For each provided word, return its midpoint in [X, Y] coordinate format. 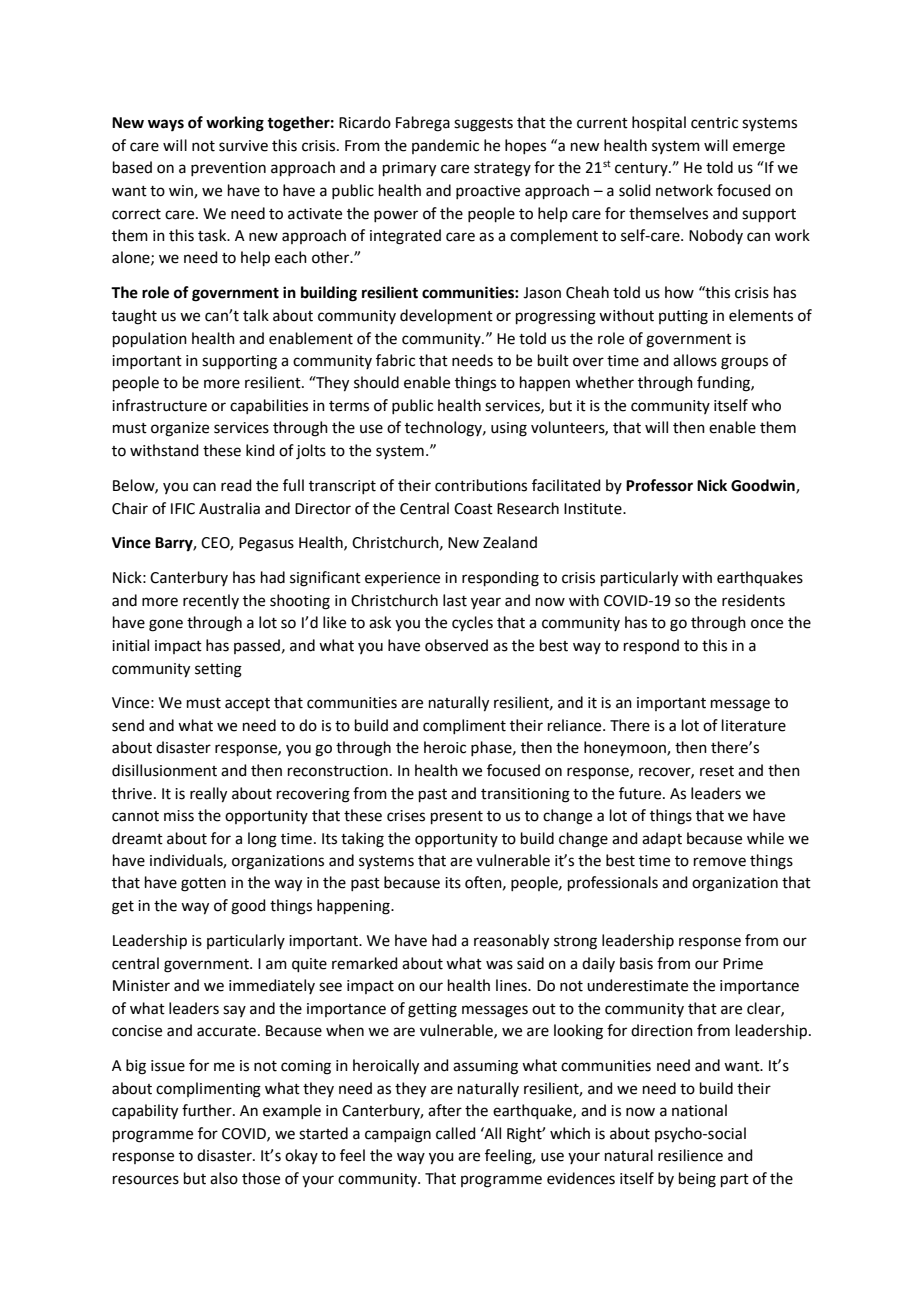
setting [218, 670]
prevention [228, 169]
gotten [203, 885]
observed [456, 645]
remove [720, 862]
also [224, 1178]
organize [180, 429]
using [509, 429]
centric [714, 123]
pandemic [445, 146]
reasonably [511, 942]
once [767, 624]
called [456, 1133]
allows [695, 360]
